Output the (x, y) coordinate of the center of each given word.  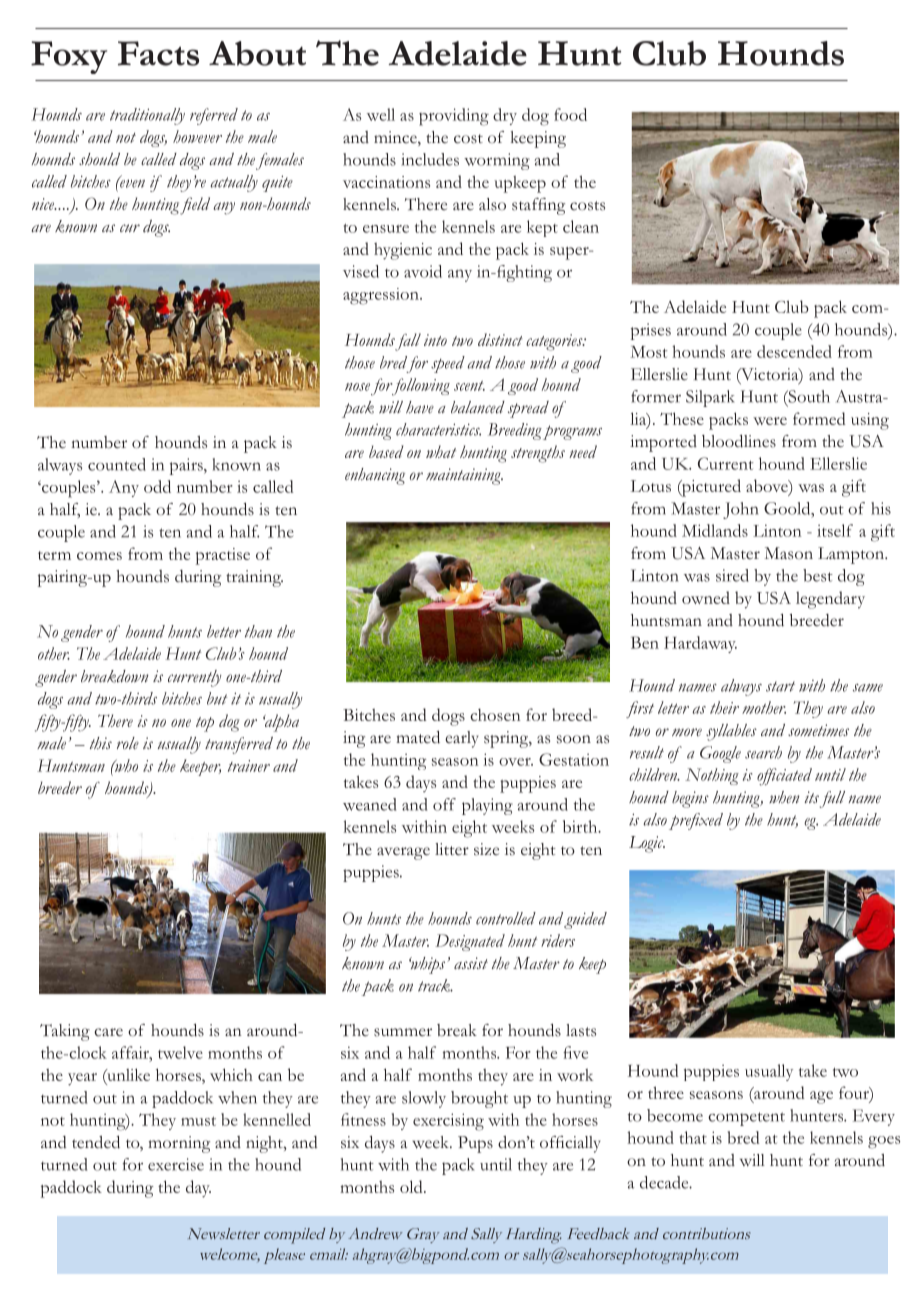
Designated (470, 942)
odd (157, 486)
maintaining (464, 476)
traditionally (147, 116)
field (195, 206)
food (570, 114)
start (780, 686)
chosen (495, 715)
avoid (423, 271)
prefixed (696, 821)
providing (454, 117)
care (108, 1032)
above (768, 487)
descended (794, 351)
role (128, 743)
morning (179, 1144)
